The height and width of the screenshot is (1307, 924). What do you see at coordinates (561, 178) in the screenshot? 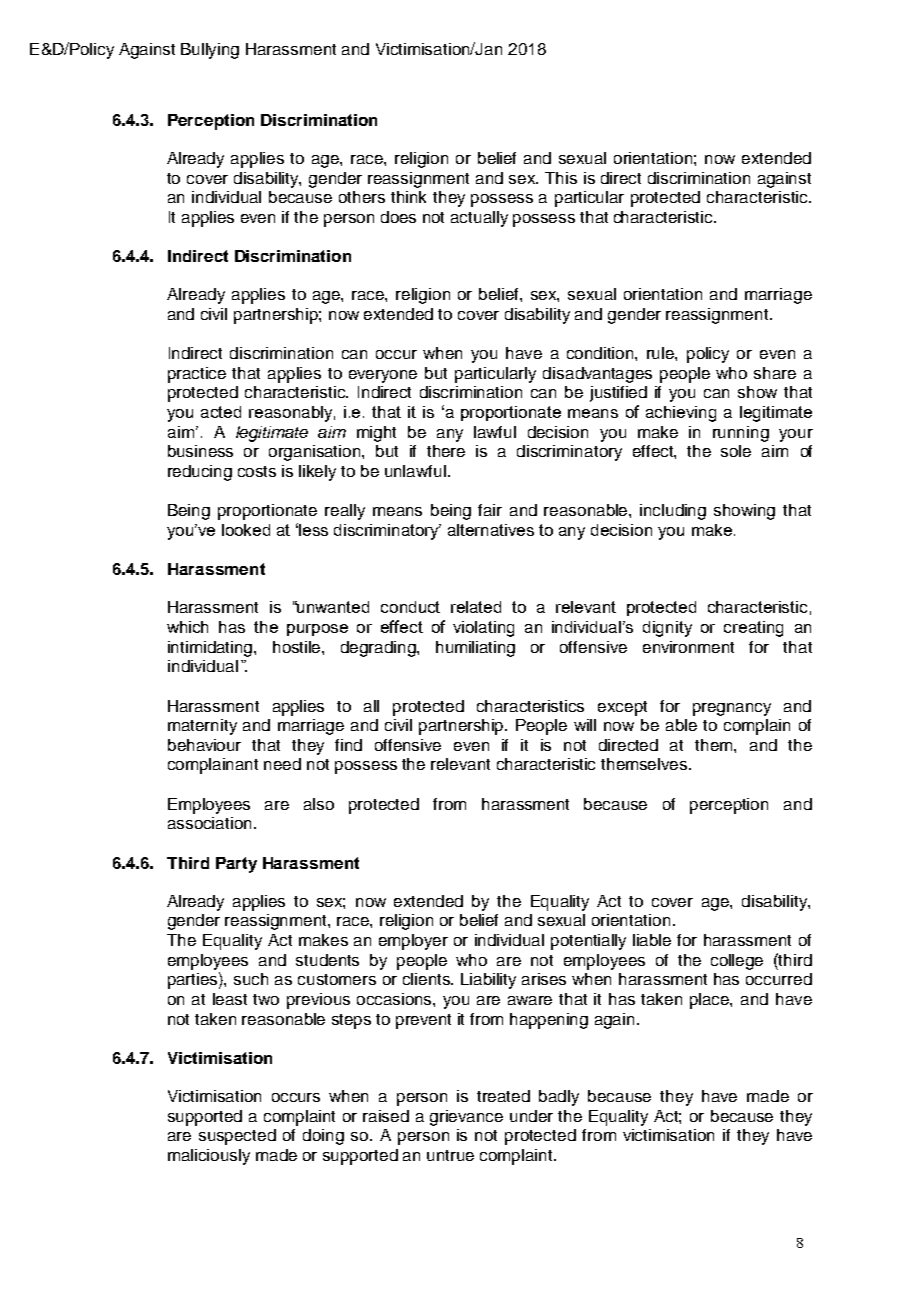
I see `This` at bounding box center [561, 178].
